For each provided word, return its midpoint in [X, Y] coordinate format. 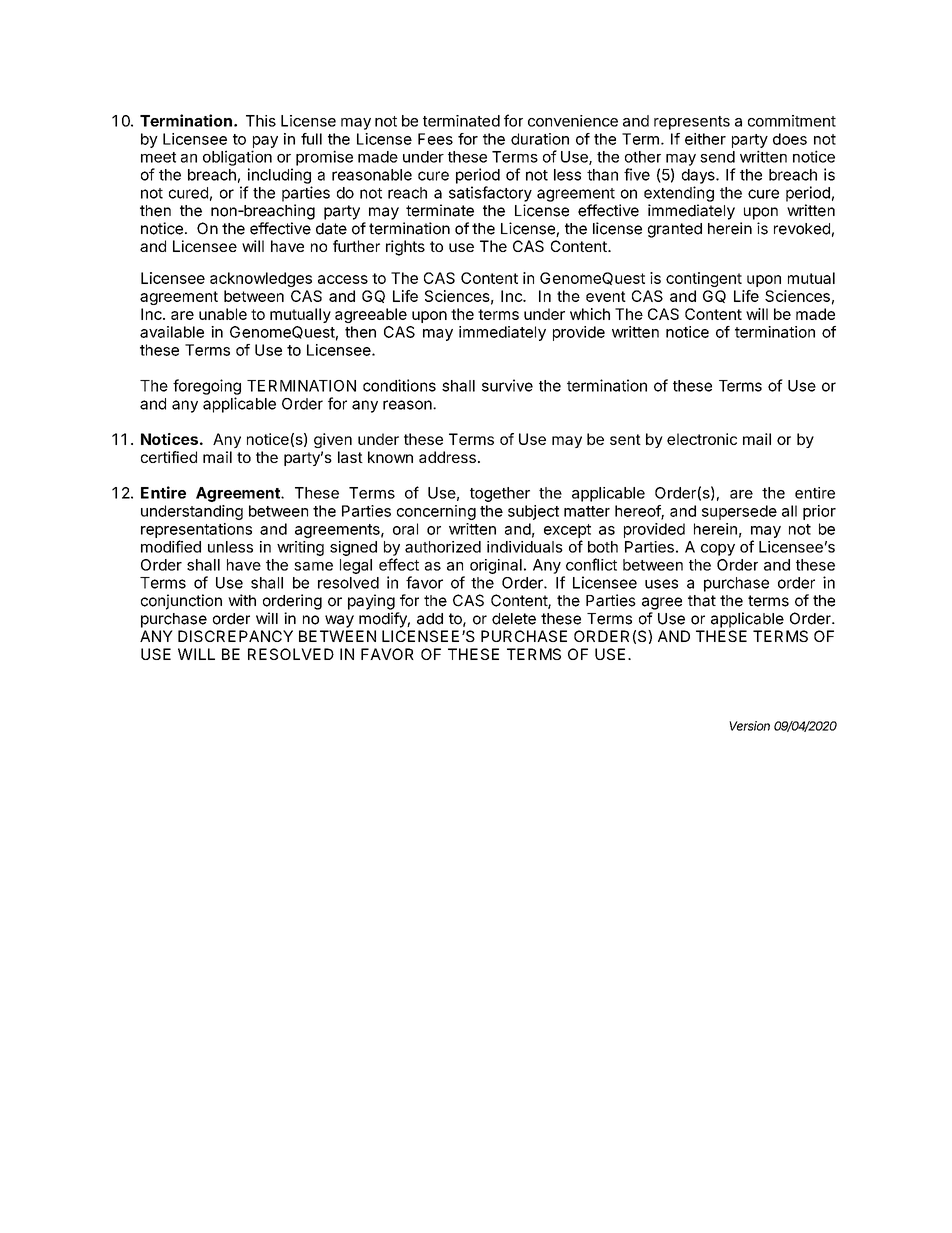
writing [300, 548]
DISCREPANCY [235, 636]
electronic [702, 439]
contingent [704, 279]
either [705, 139]
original [496, 566]
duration [540, 139]
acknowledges [261, 279]
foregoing [207, 387]
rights [405, 248]
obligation [237, 158]
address [447, 457]
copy [718, 550]
